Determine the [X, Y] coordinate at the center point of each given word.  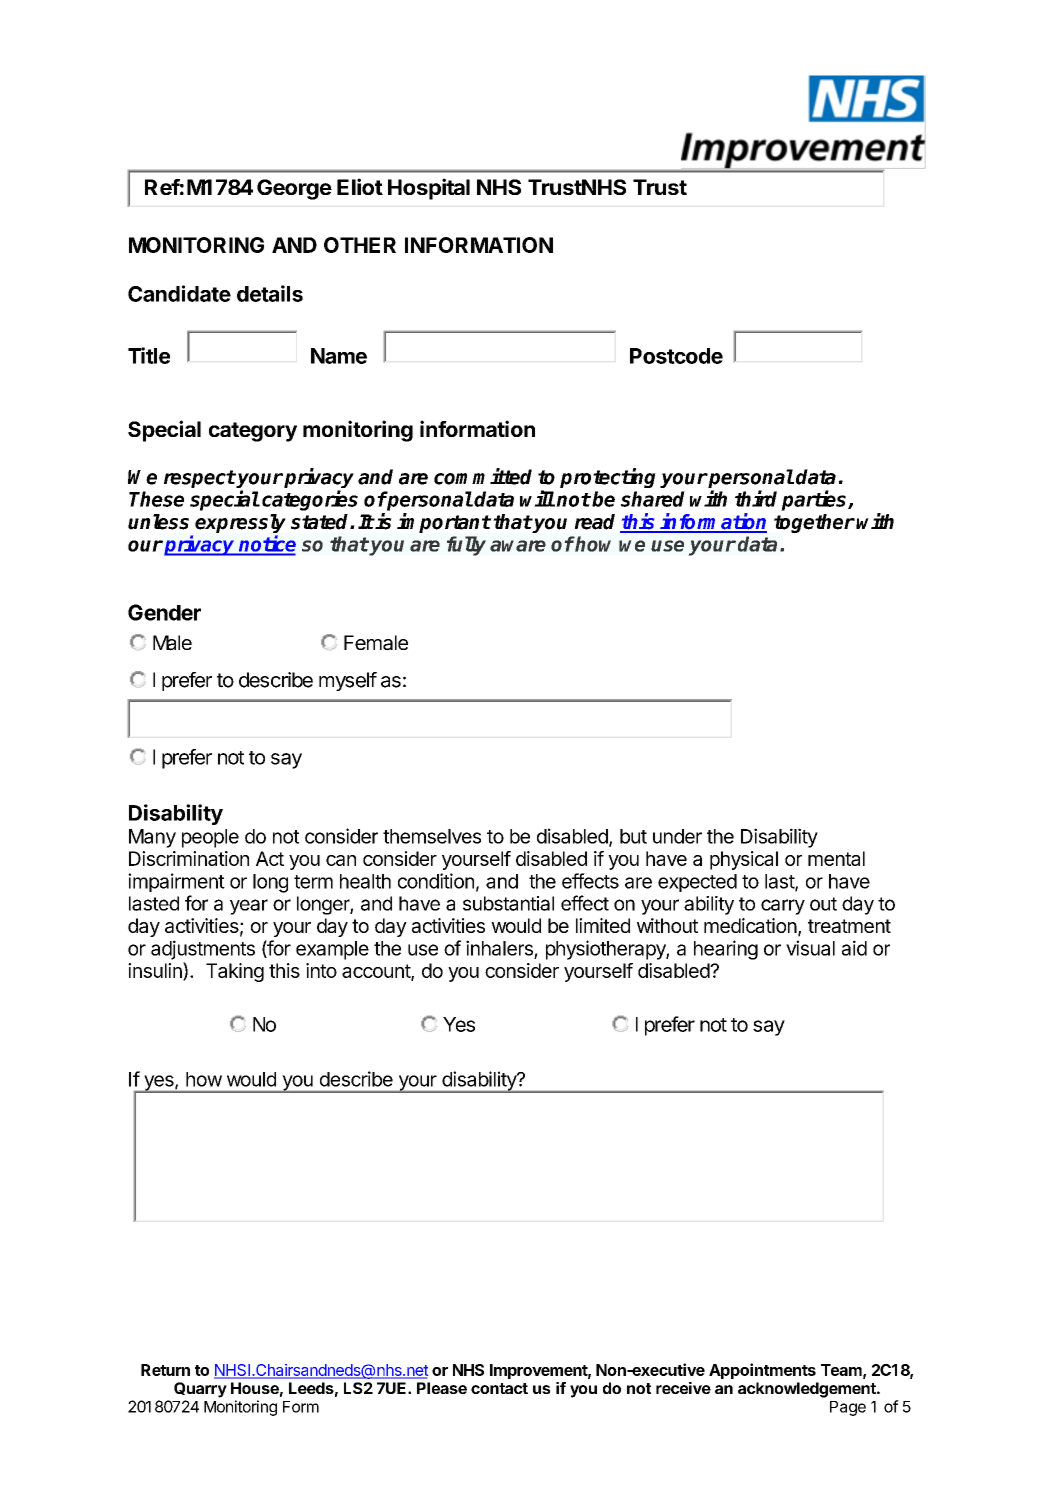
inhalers [499, 948]
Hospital [429, 189]
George [294, 189]
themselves [432, 836]
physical [744, 860]
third [756, 498]
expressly [240, 525]
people [210, 838]
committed [483, 476]
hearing [726, 950]
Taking [235, 972]
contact [499, 1388]
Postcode [676, 356]
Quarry [200, 1390]
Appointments [762, 1371]
